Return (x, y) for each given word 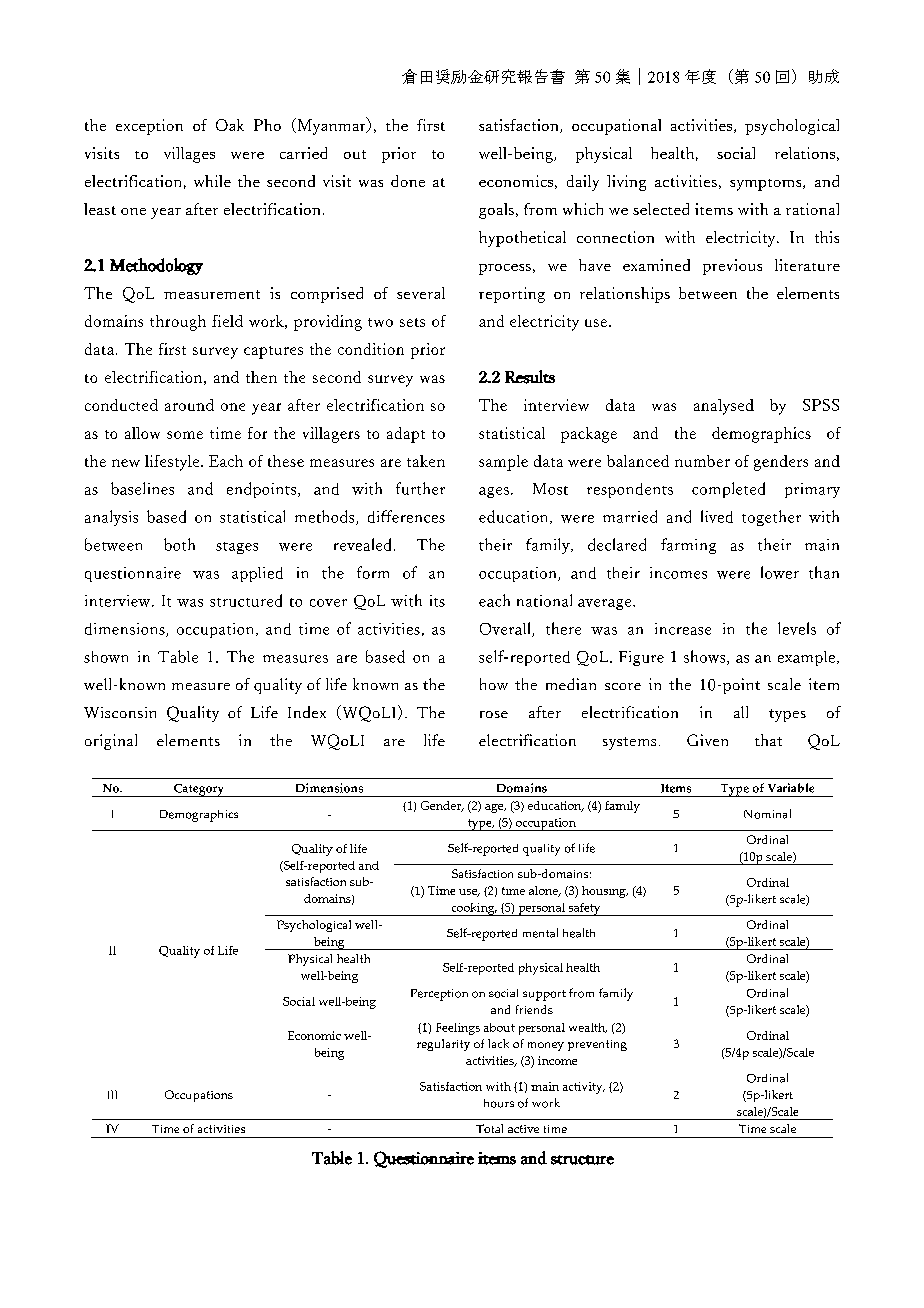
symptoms (767, 185)
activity (584, 1088)
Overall (506, 629)
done (408, 181)
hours (499, 1103)
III (112, 1094)
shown (106, 657)
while (212, 181)
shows (706, 657)
